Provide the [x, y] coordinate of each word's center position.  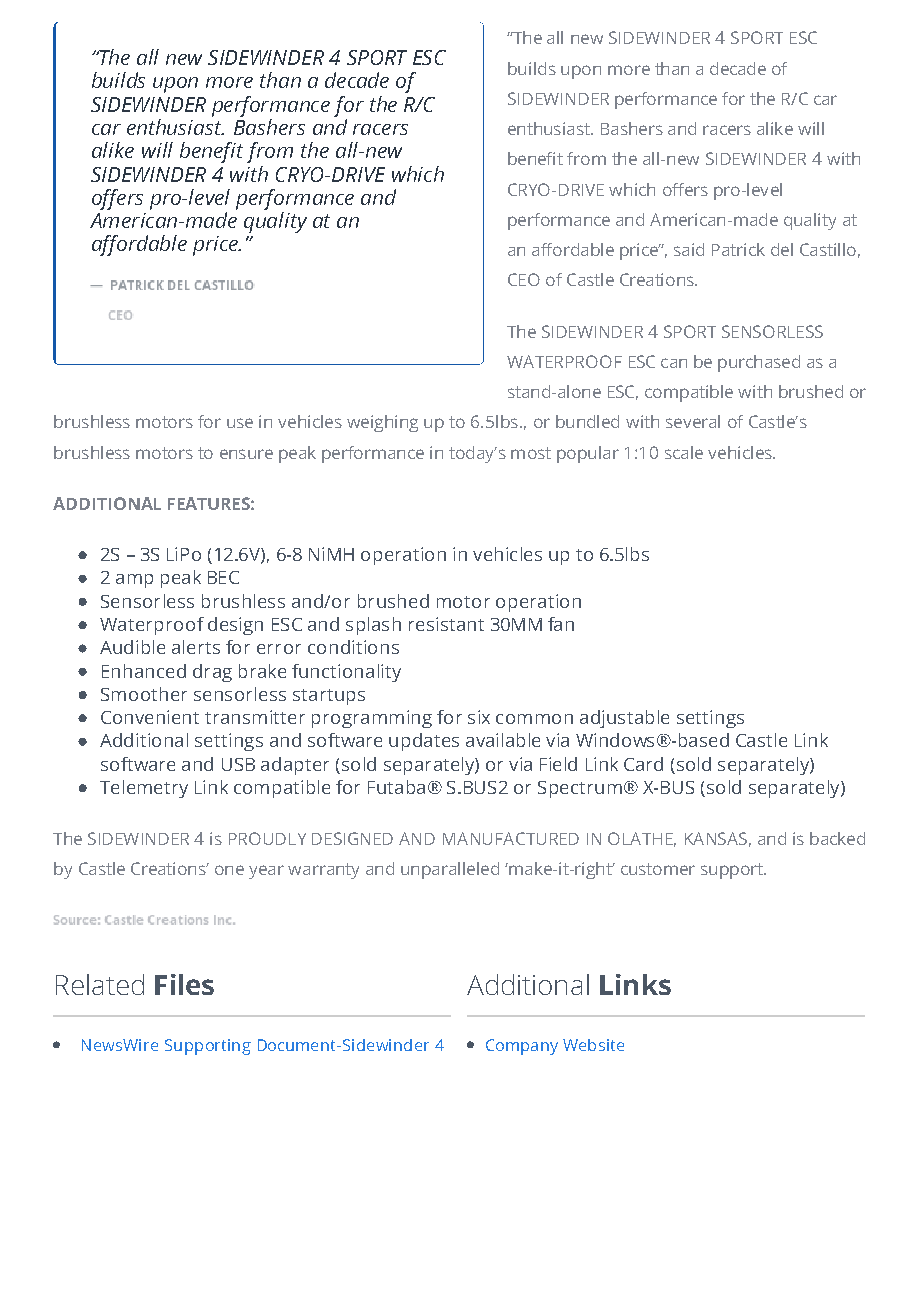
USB [238, 764]
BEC [223, 577]
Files [184, 984]
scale [684, 452]
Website [593, 1045]
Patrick [738, 249]
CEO [524, 279]
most [531, 453]
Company [522, 1047]
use [240, 423]
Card [643, 764]
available [503, 740]
